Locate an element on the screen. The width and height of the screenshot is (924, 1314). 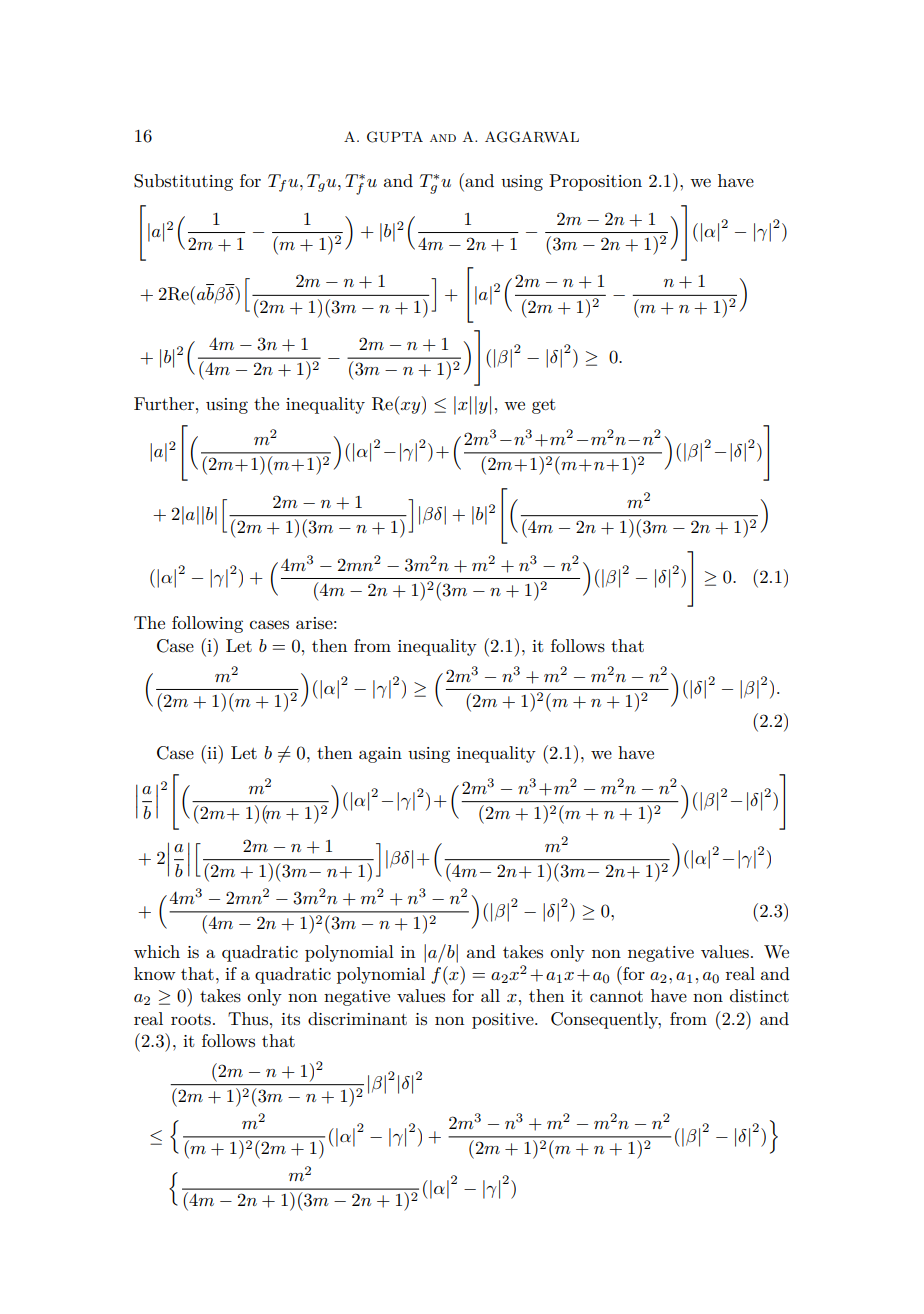
Thus is located at coordinates (248, 1019).
